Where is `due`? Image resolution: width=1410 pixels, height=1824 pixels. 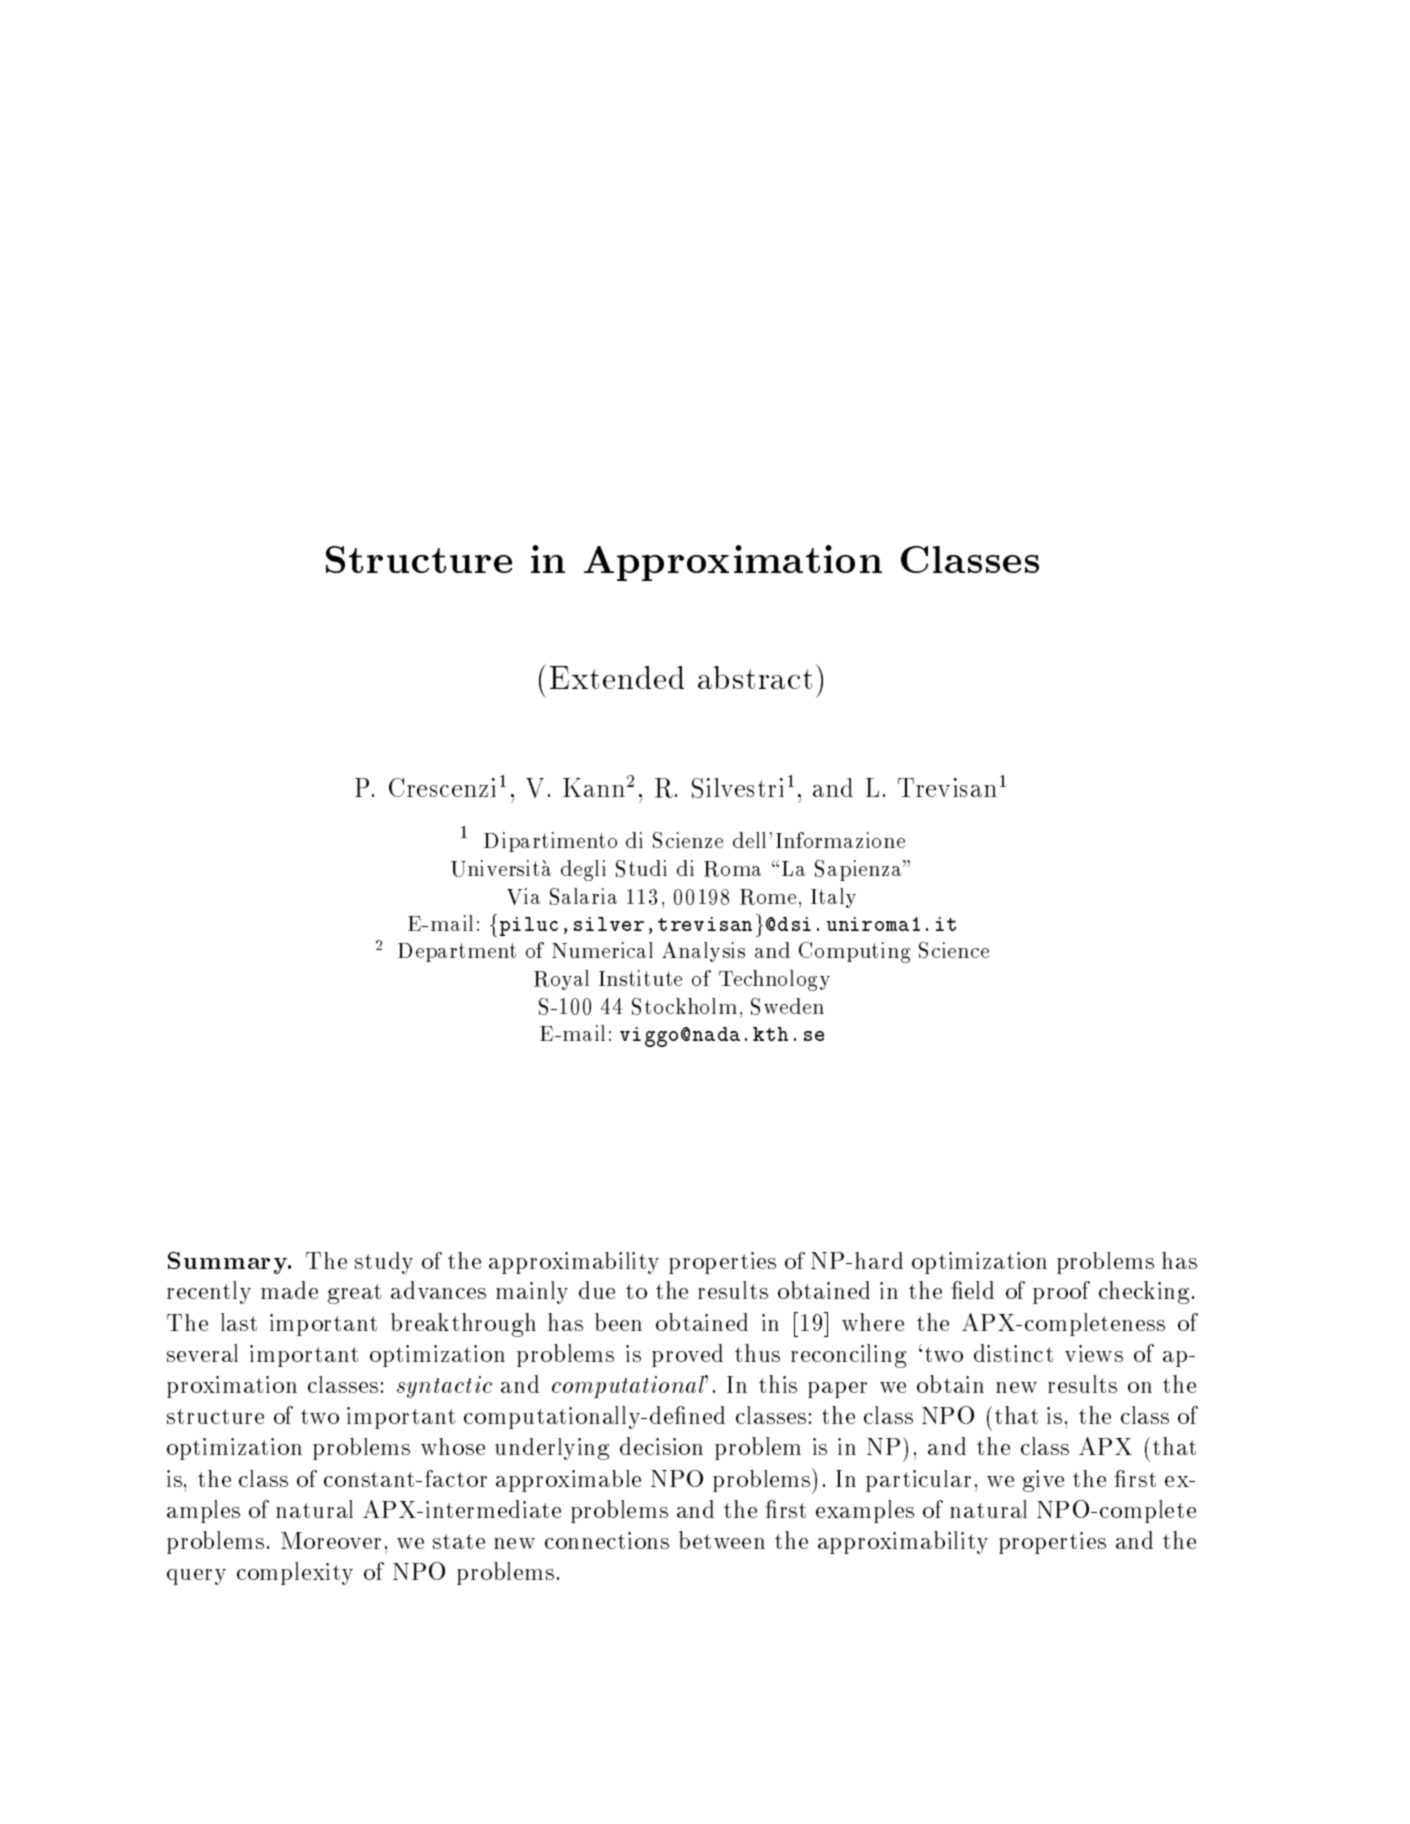 due is located at coordinates (597, 1290).
